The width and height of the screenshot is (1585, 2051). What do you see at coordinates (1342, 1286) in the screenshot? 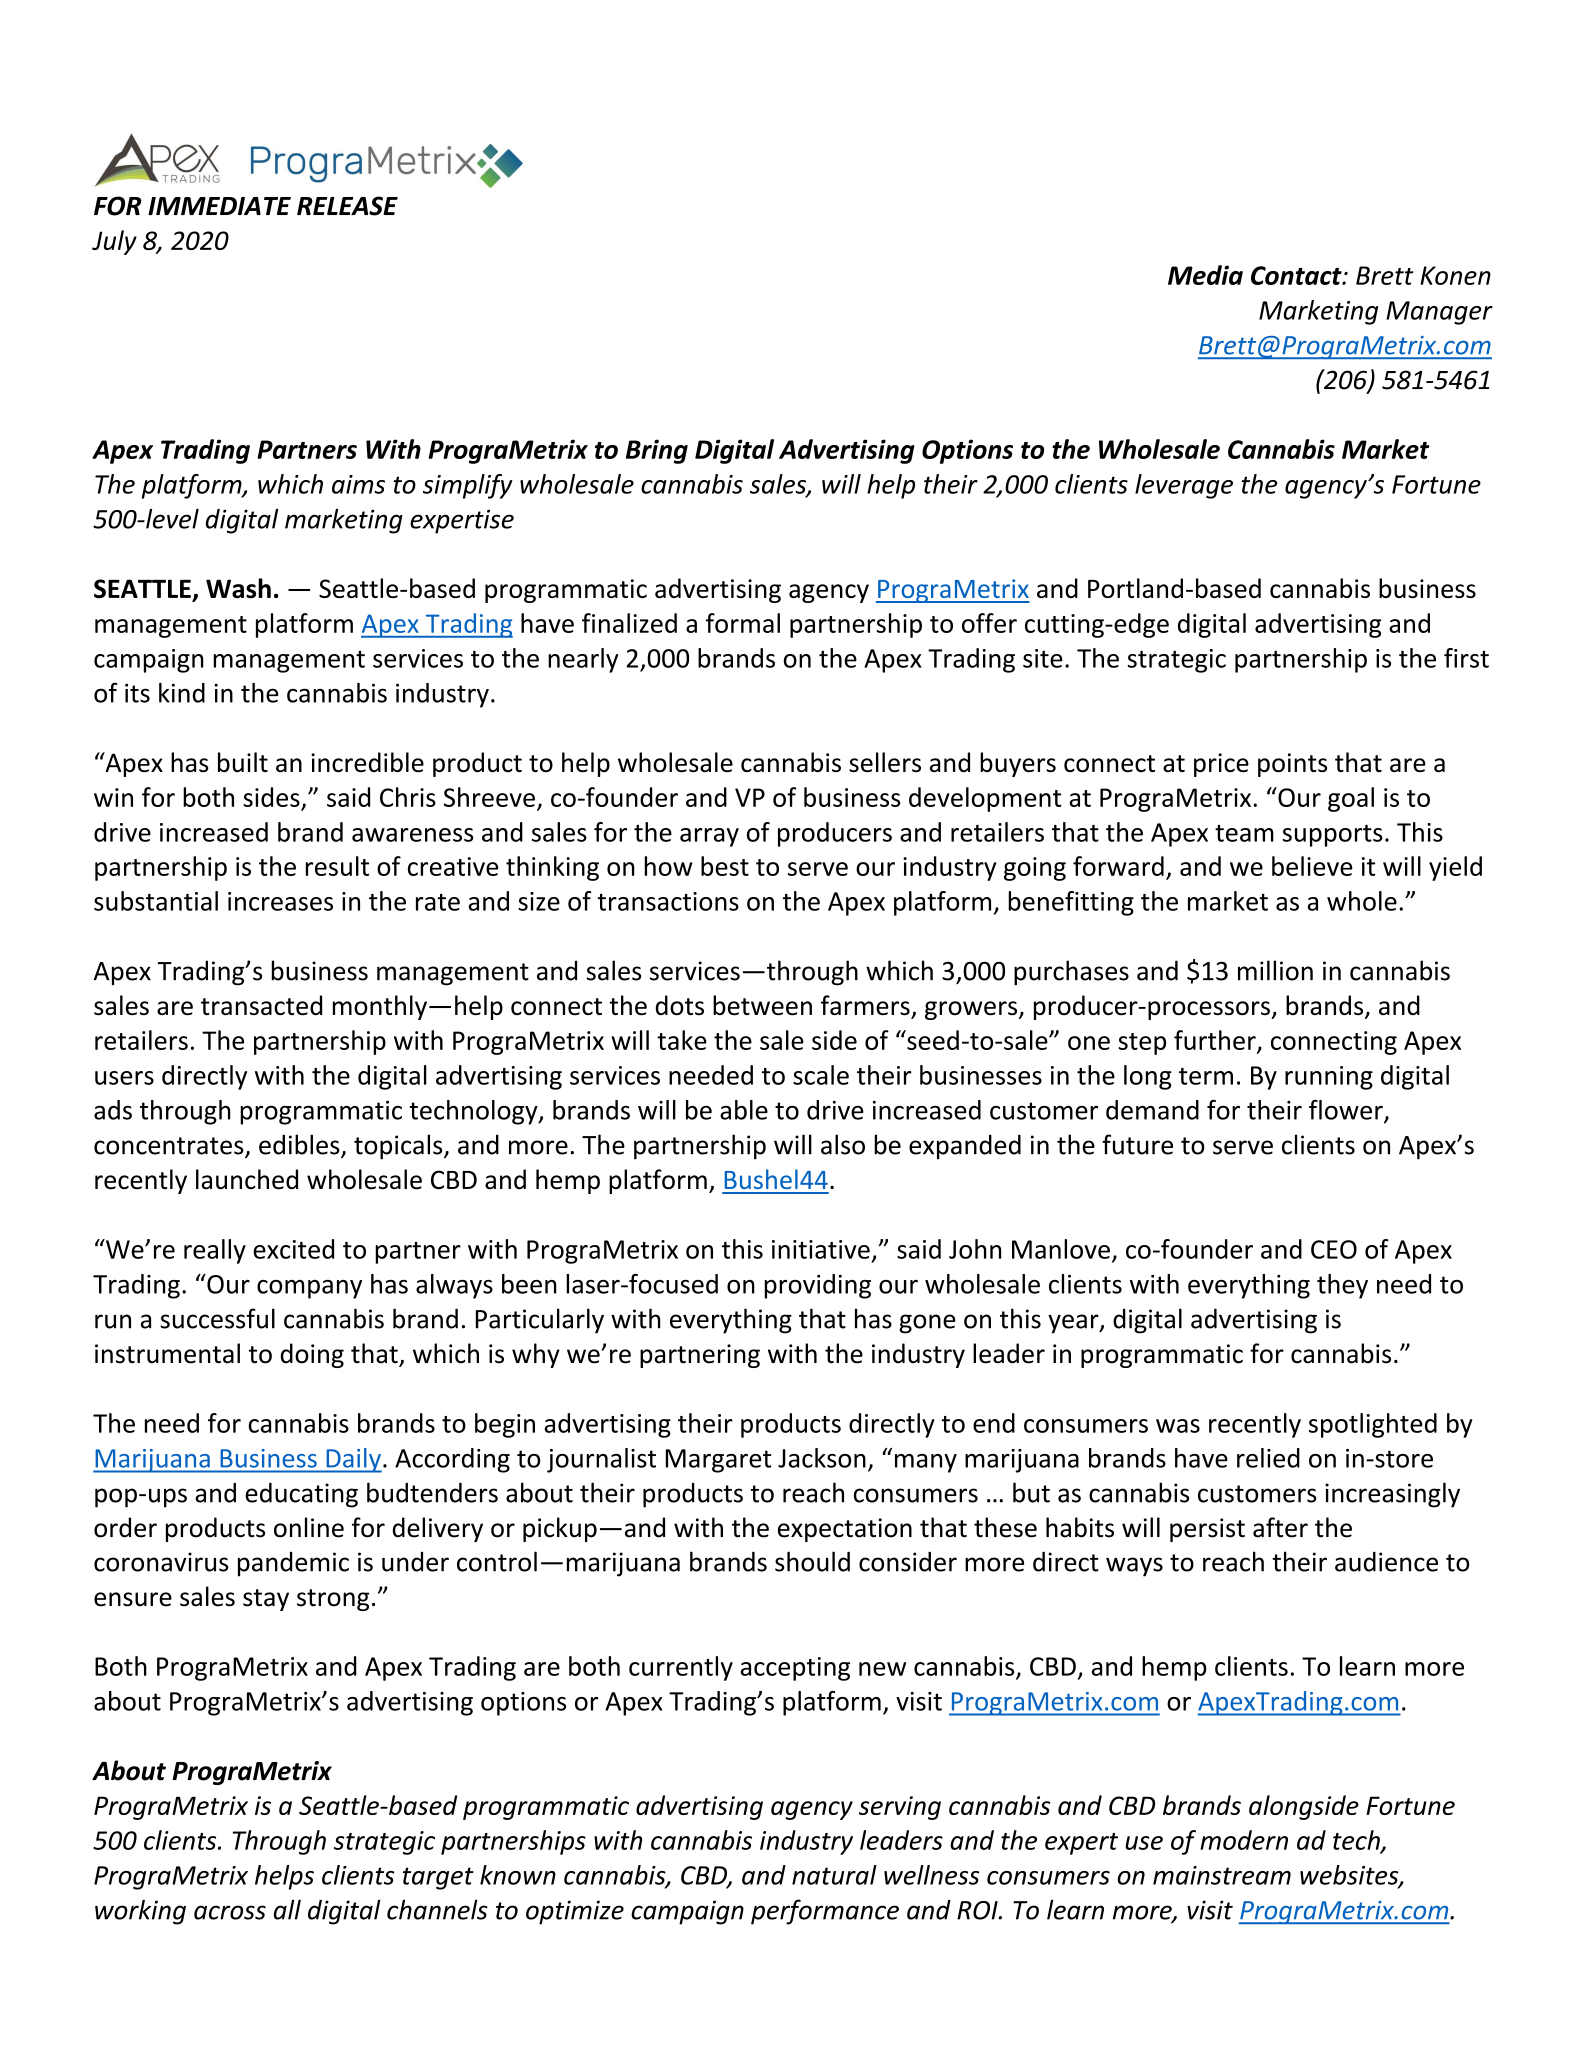
I see `they` at bounding box center [1342, 1286].
